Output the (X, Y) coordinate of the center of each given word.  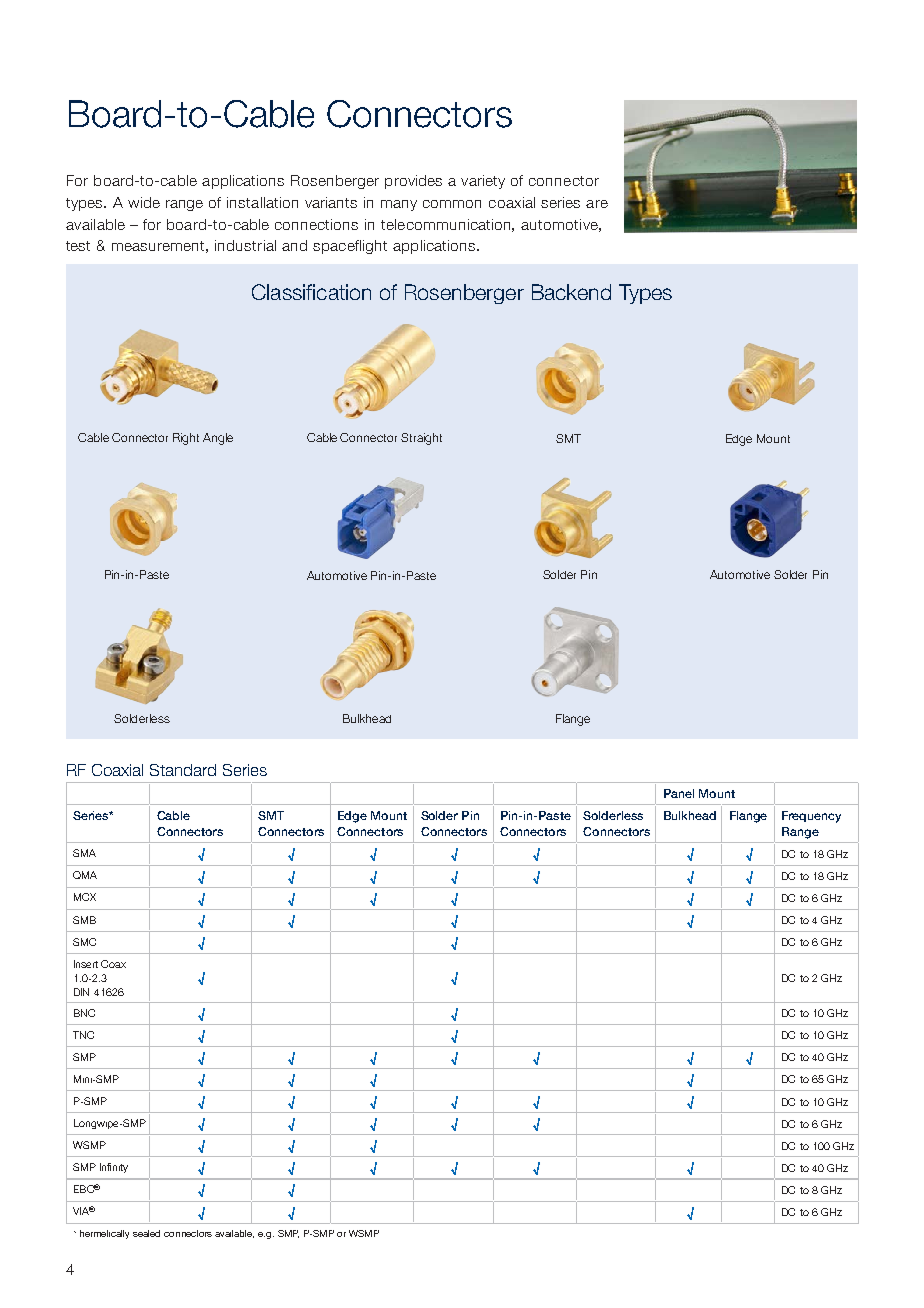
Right (186, 439)
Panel (679, 793)
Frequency (811, 817)
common (452, 204)
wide (144, 202)
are (597, 204)
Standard (183, 770)
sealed (146, 1233)
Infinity (114, 1168)
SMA (84, 853)
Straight (421, 439)
